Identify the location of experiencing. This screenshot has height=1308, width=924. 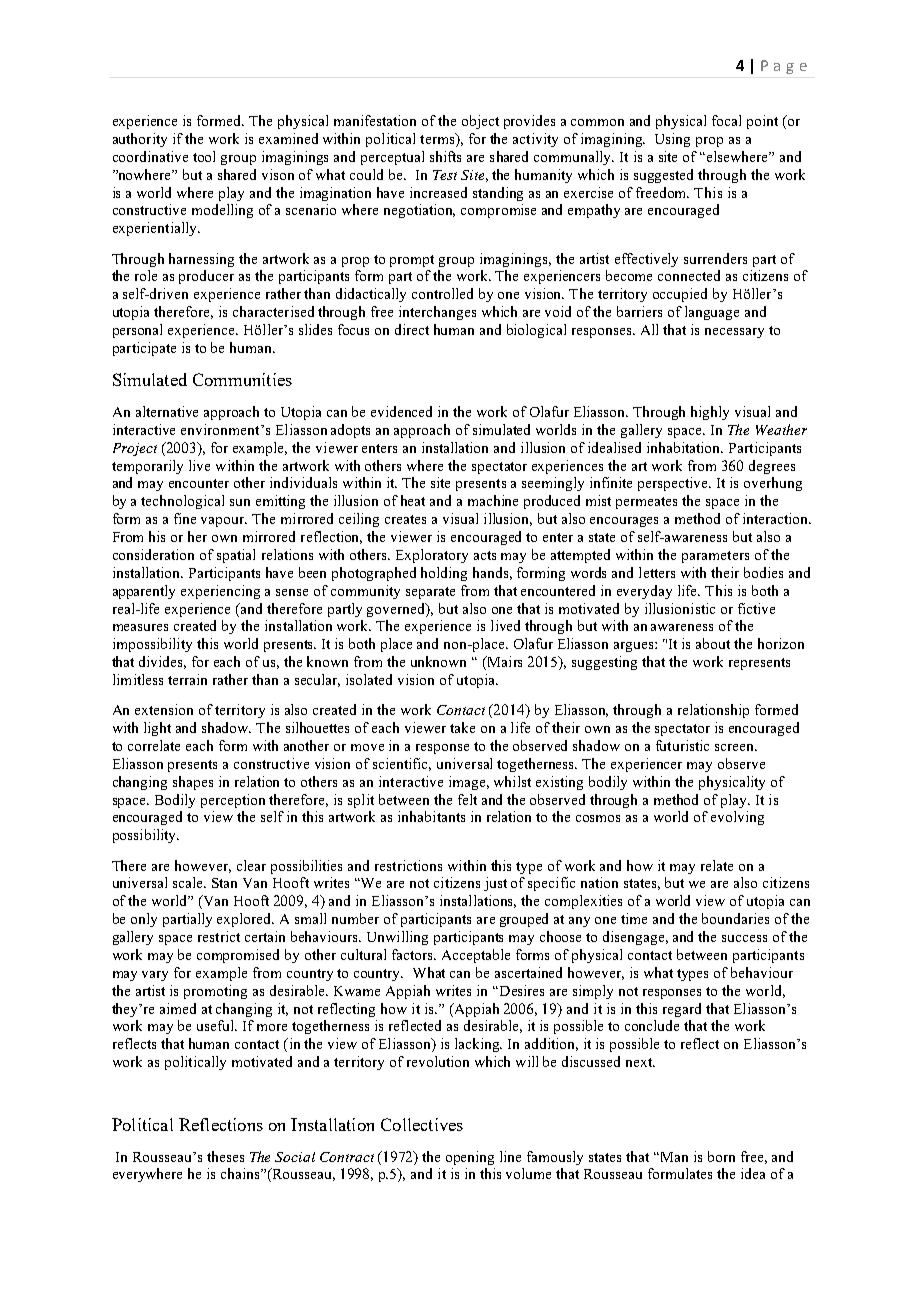
(220, 592).
